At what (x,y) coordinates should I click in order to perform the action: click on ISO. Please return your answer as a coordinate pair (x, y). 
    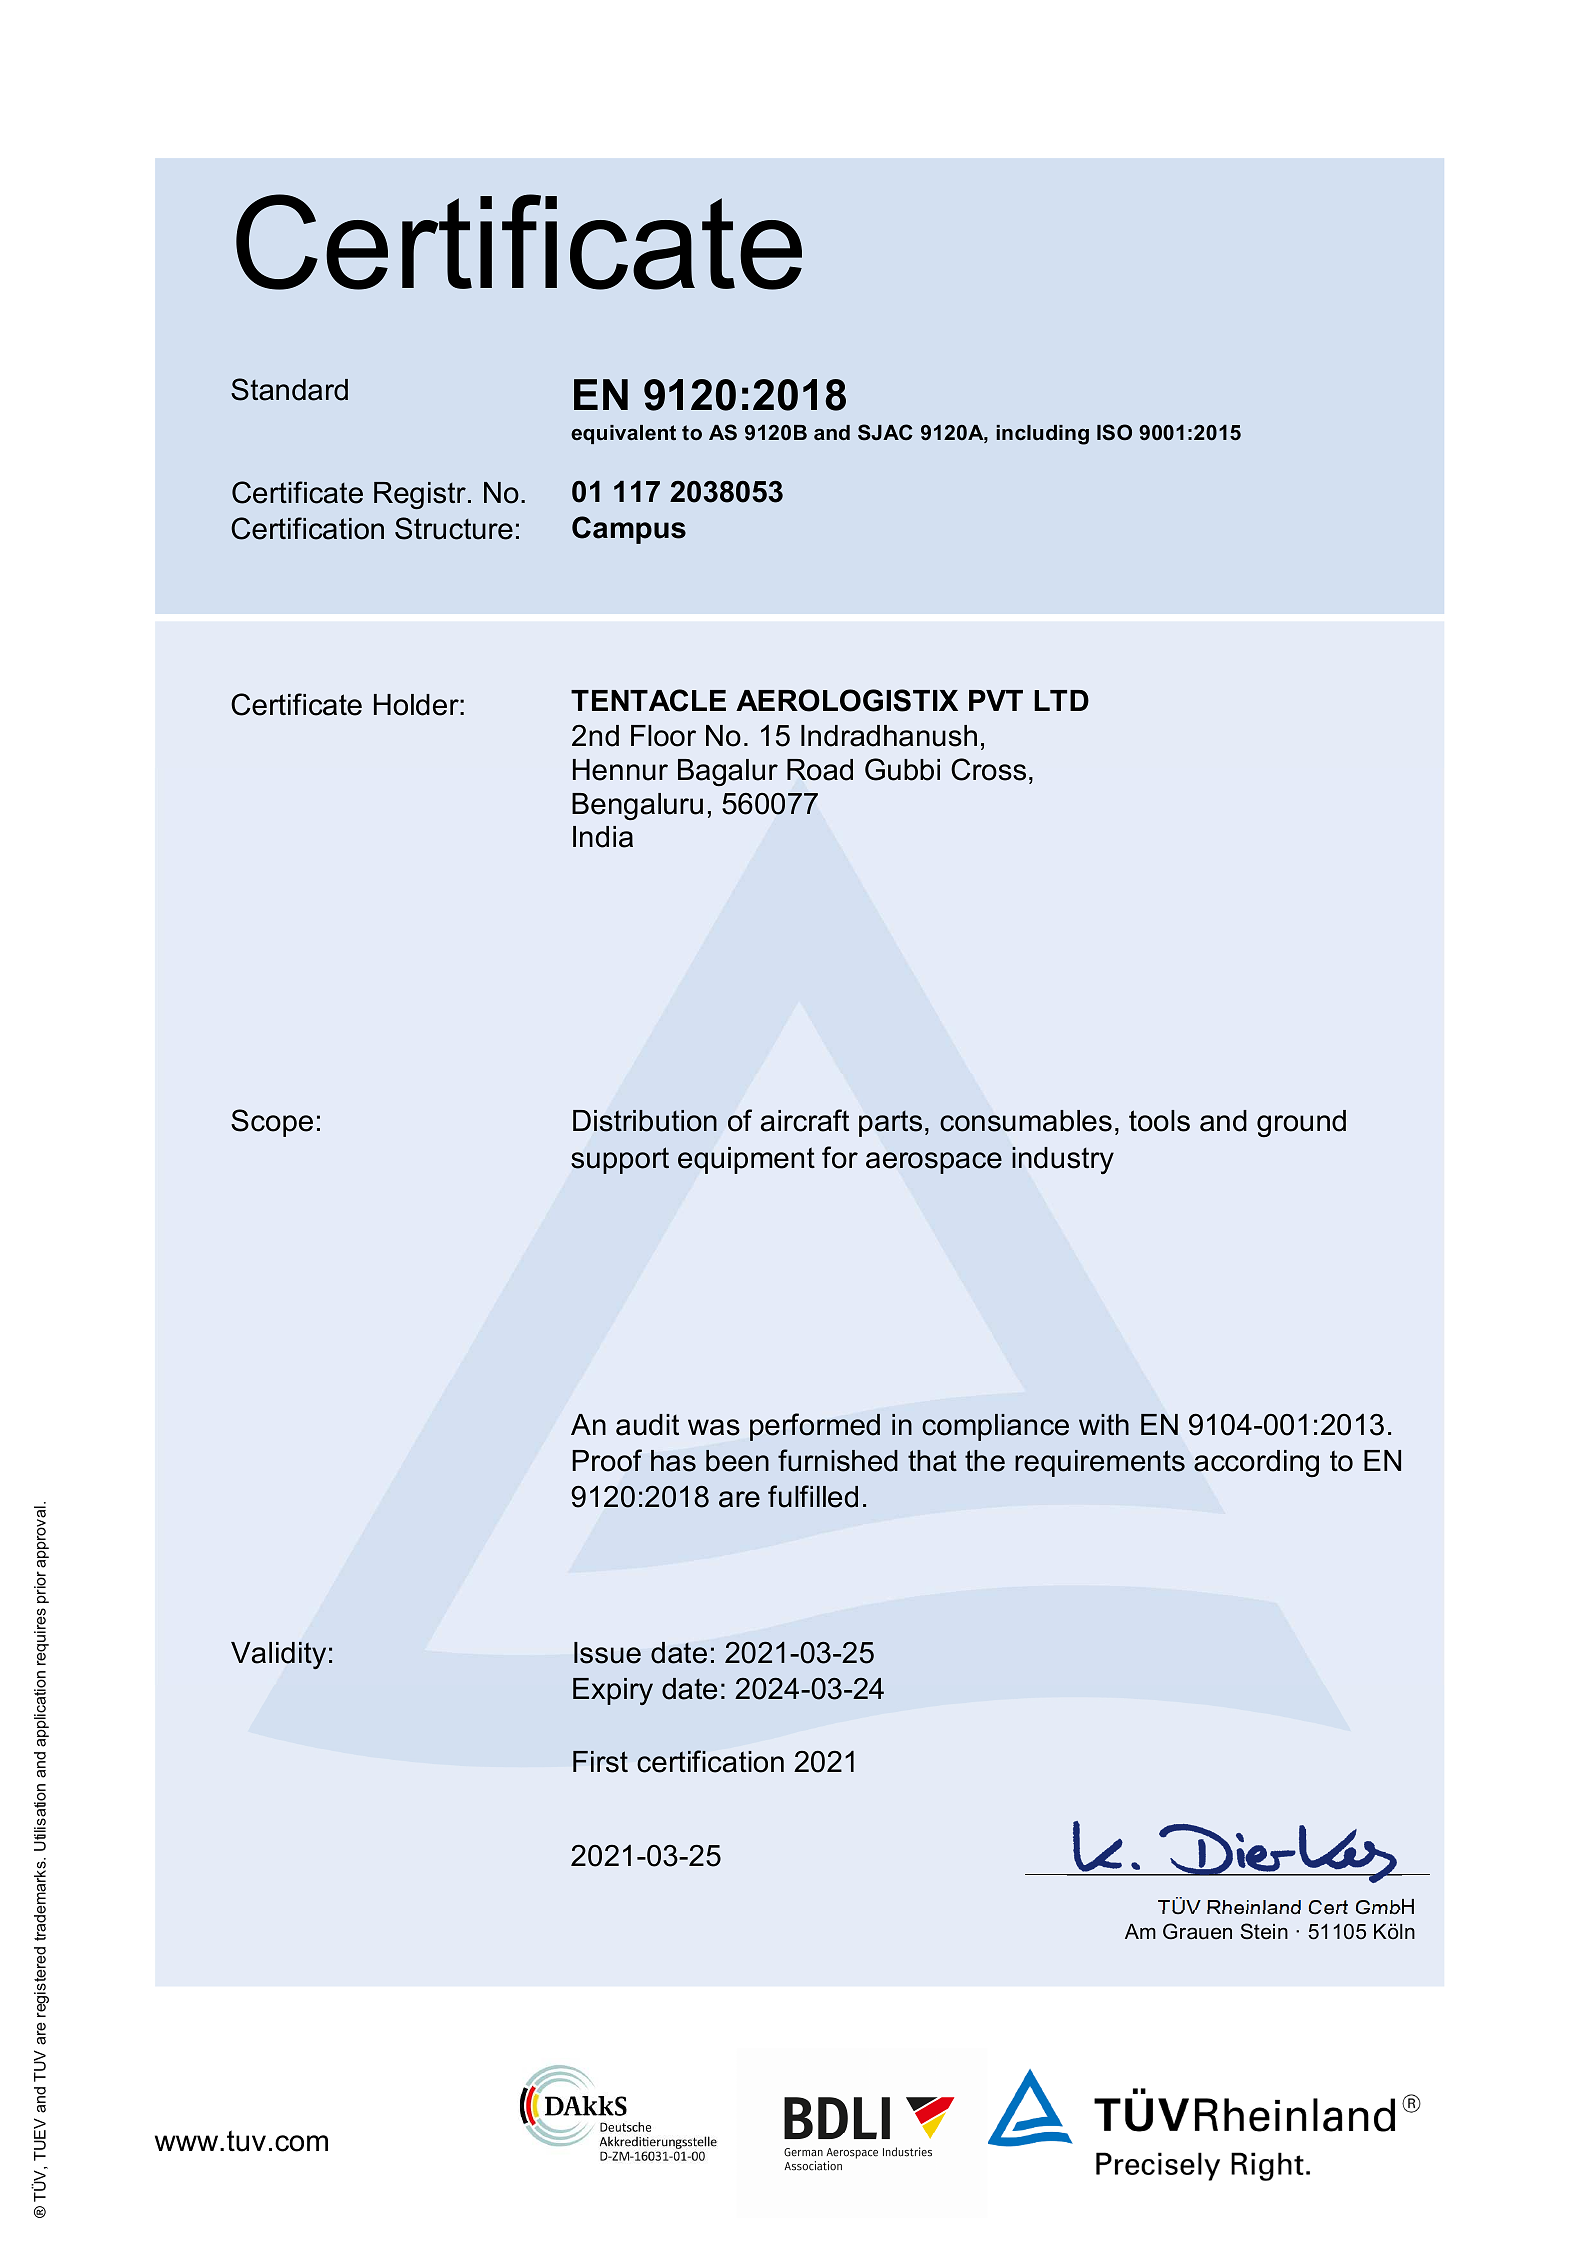
    Looking at the image, I should click on (1114, 432).
